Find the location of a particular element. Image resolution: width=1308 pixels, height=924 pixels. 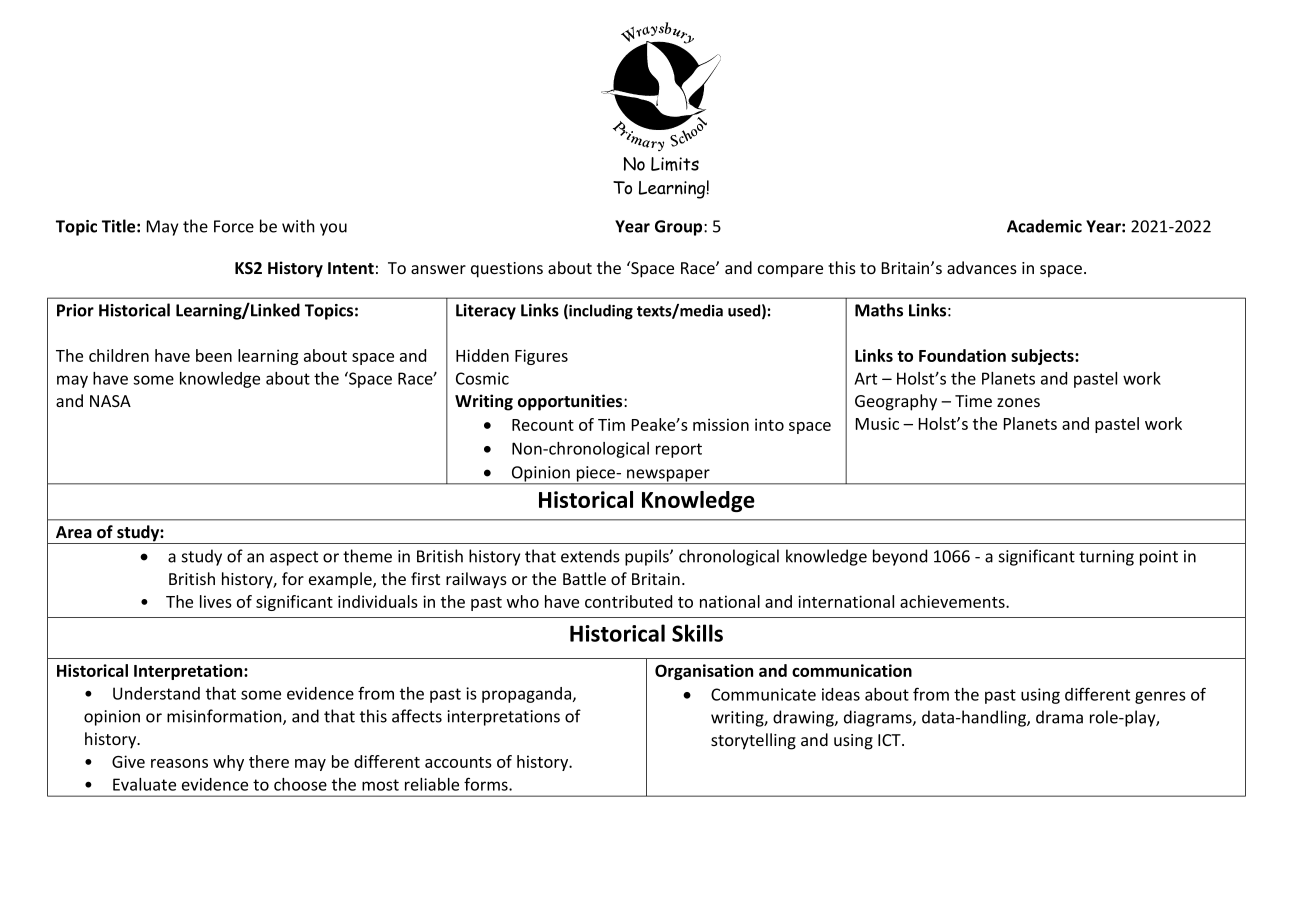

ICT is located at coordinates (890, 740).
